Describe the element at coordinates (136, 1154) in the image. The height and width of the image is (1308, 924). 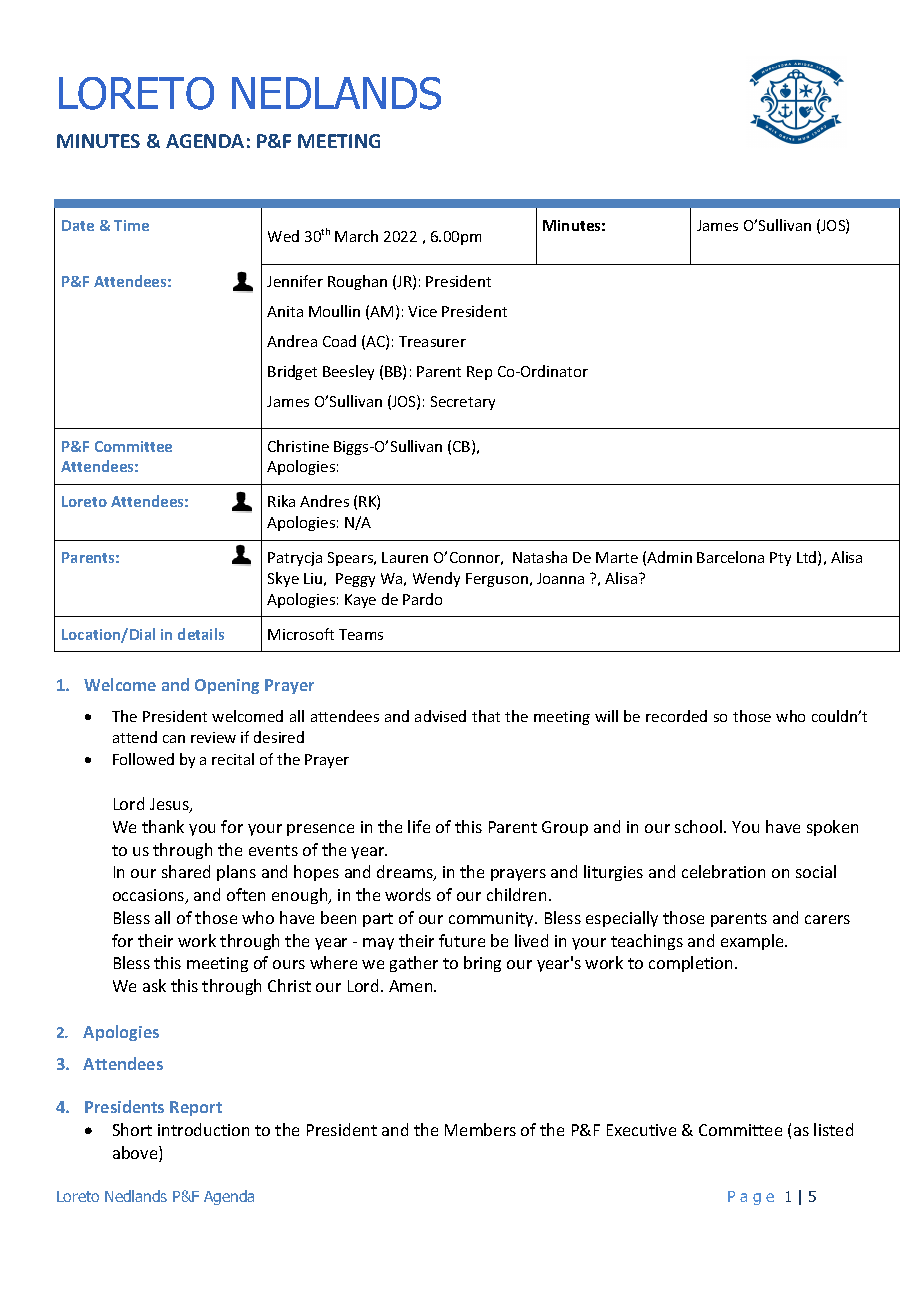
I see `above` at that location.
